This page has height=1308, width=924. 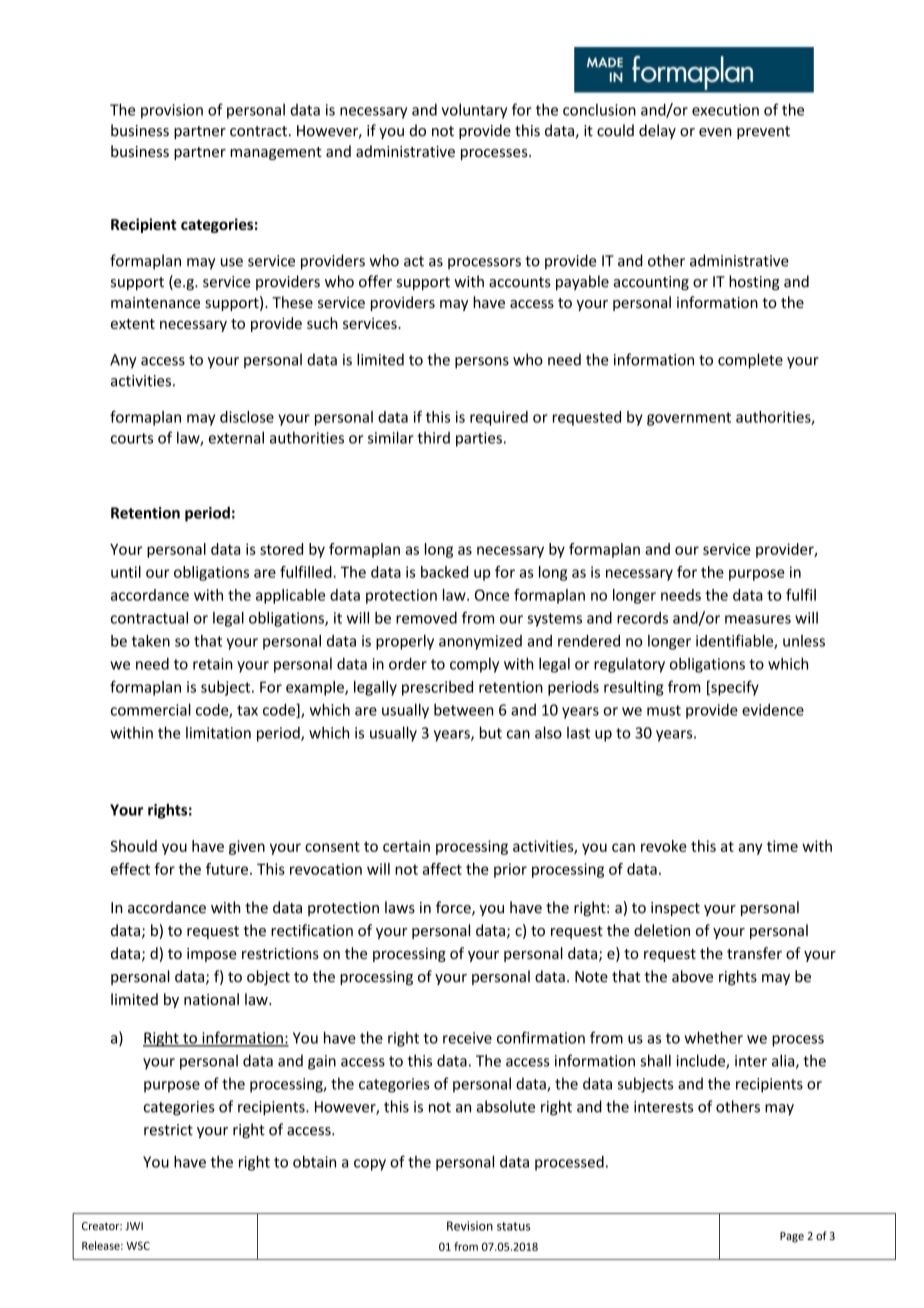 What do you see at coordinates (172, 111) in the page?
I see `provision` at bounding box center [172, 111].
